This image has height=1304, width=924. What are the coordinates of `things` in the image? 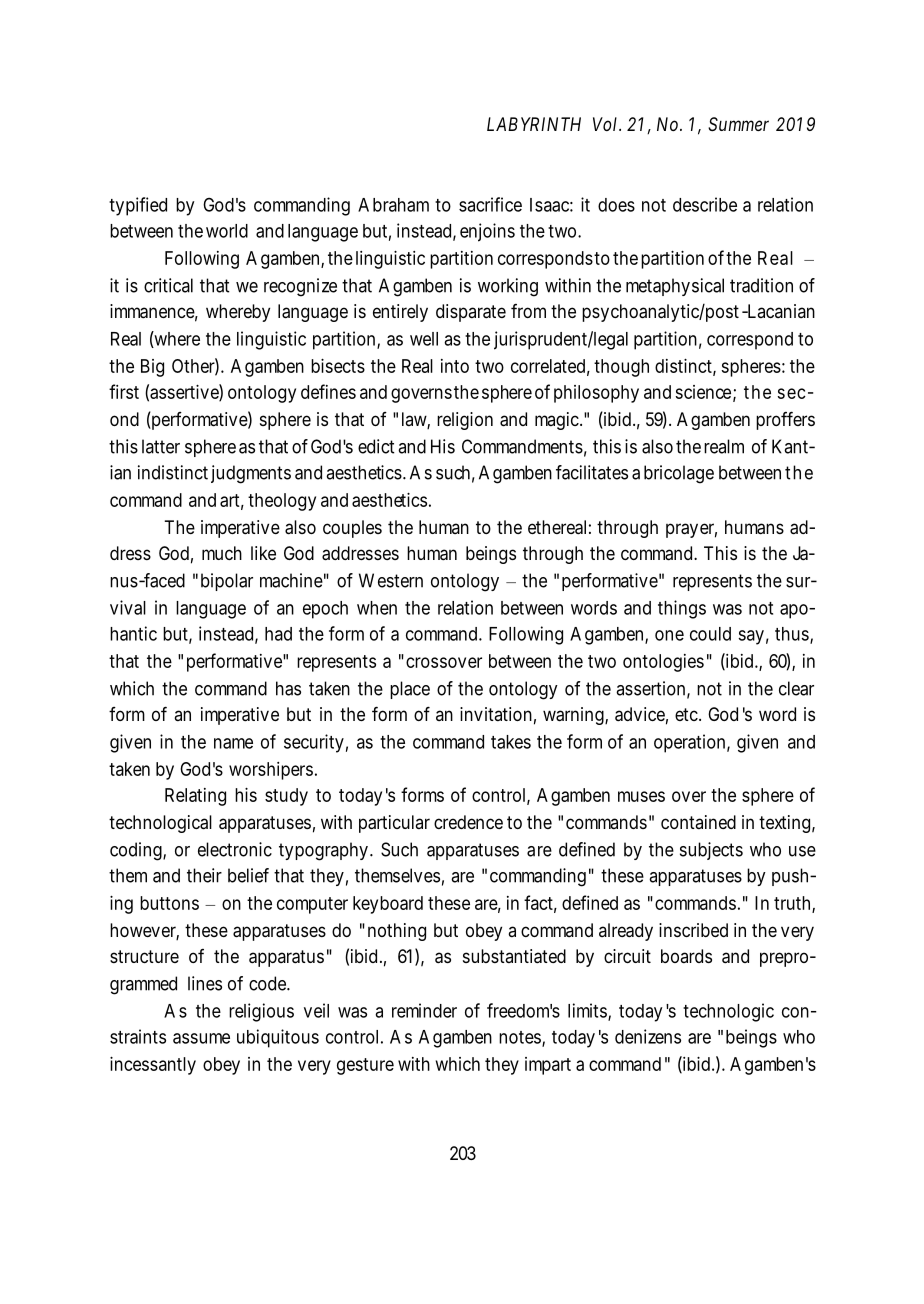 It's located at (682, 609).
